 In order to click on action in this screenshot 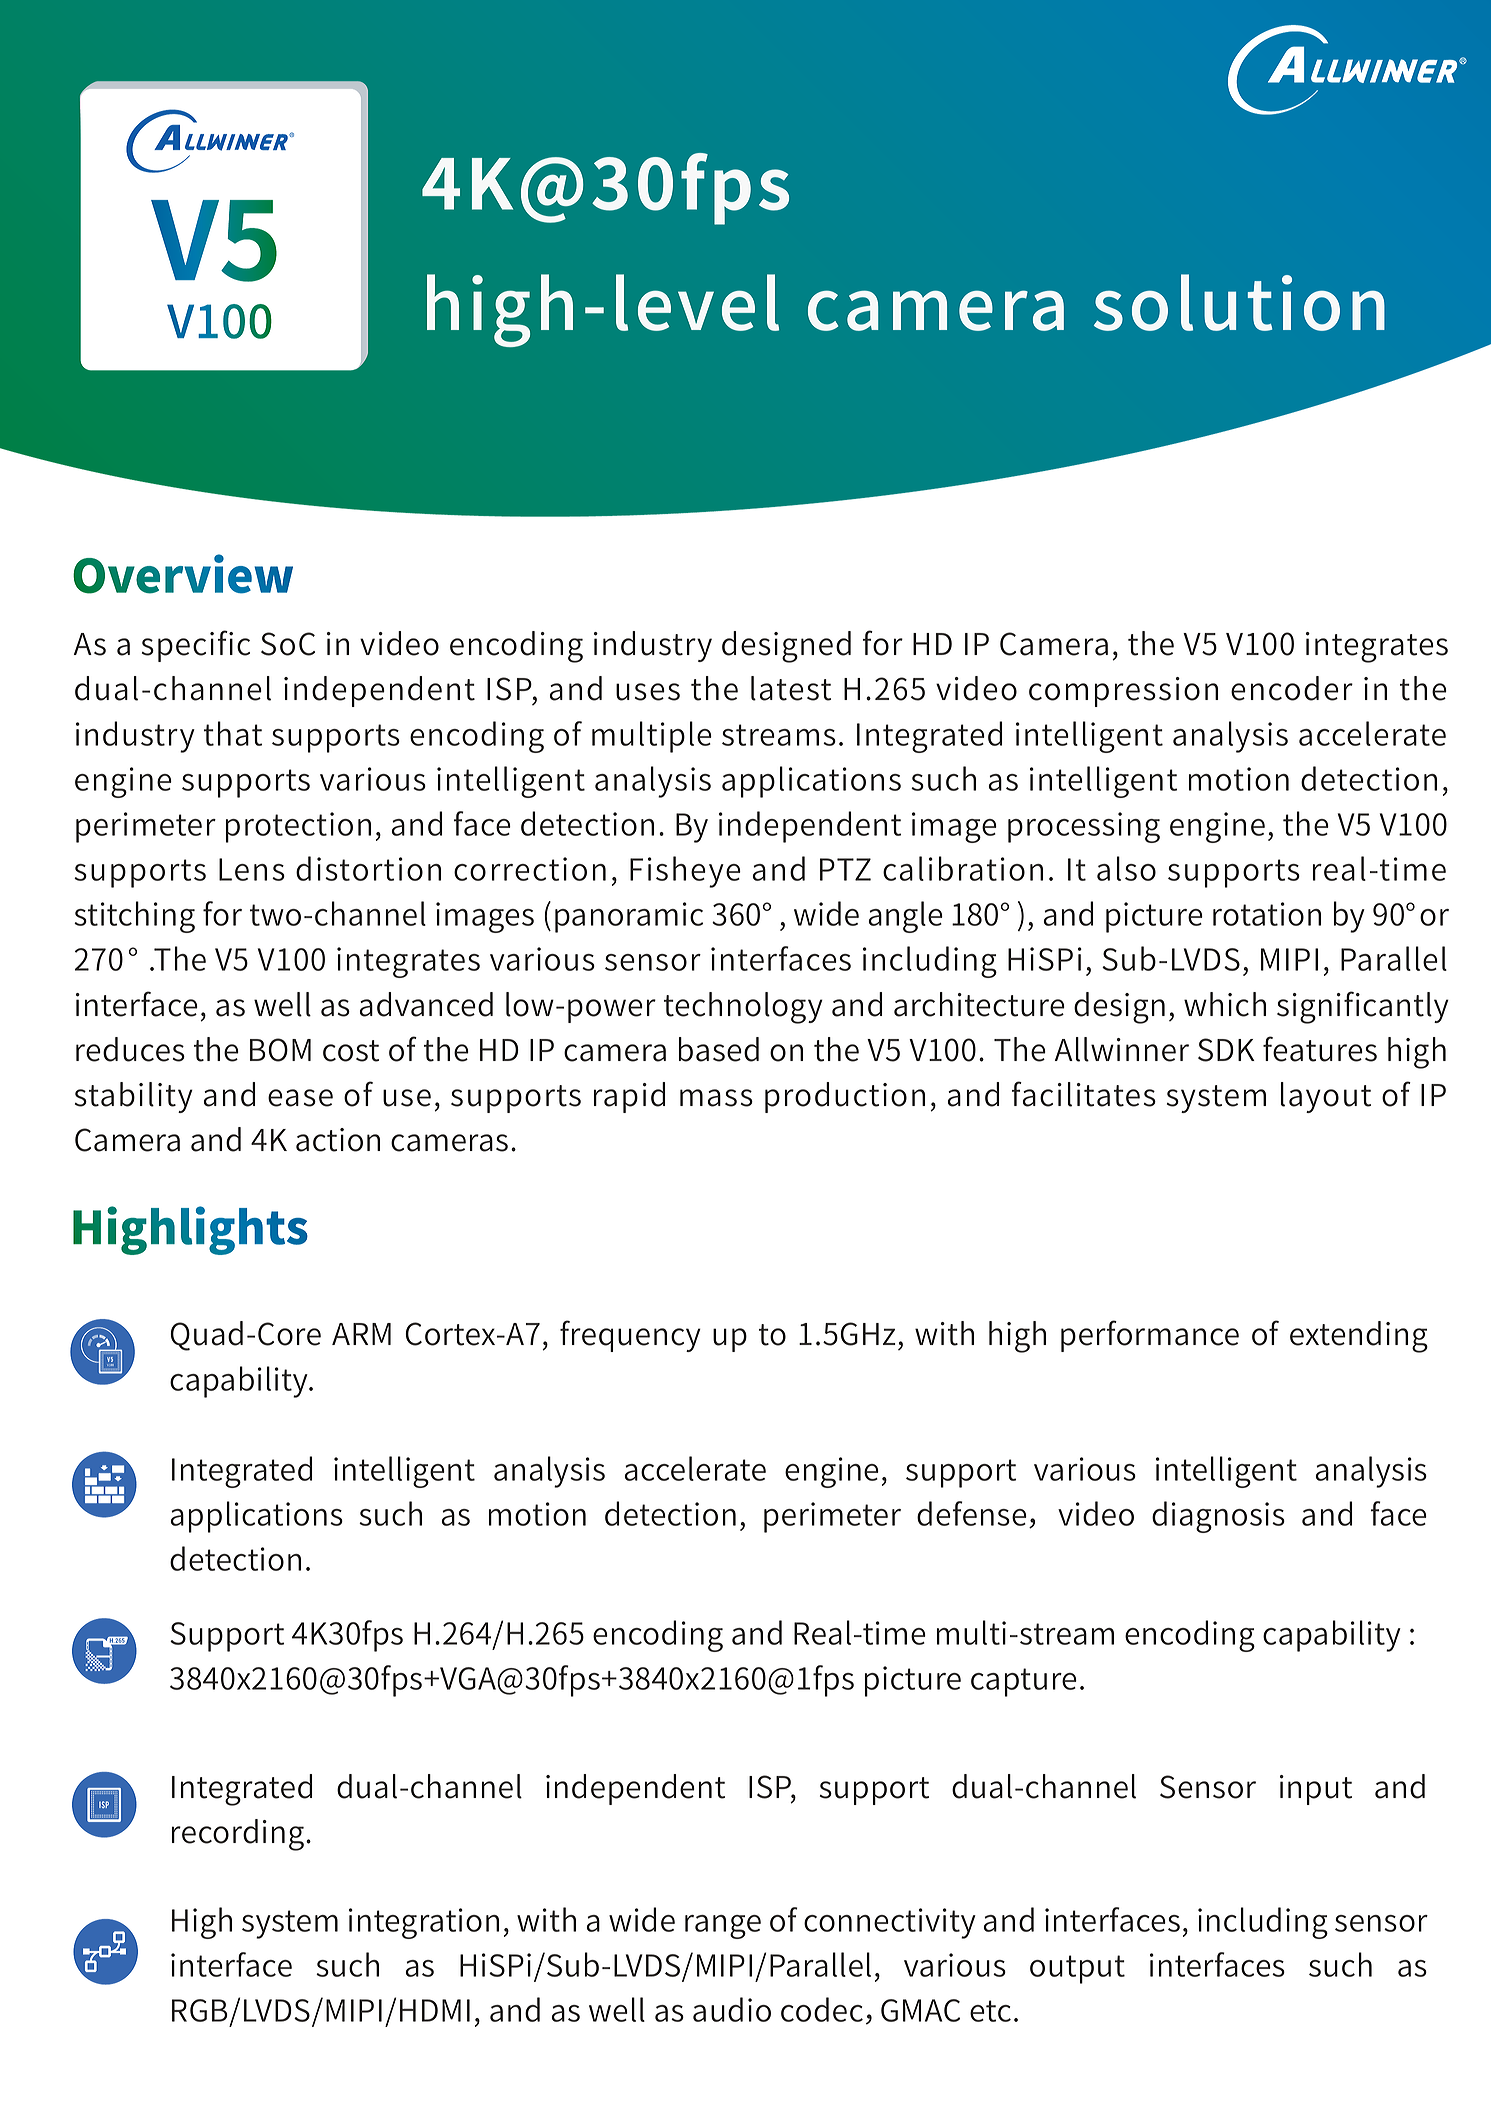, I will do `click(338, 1140)`.
